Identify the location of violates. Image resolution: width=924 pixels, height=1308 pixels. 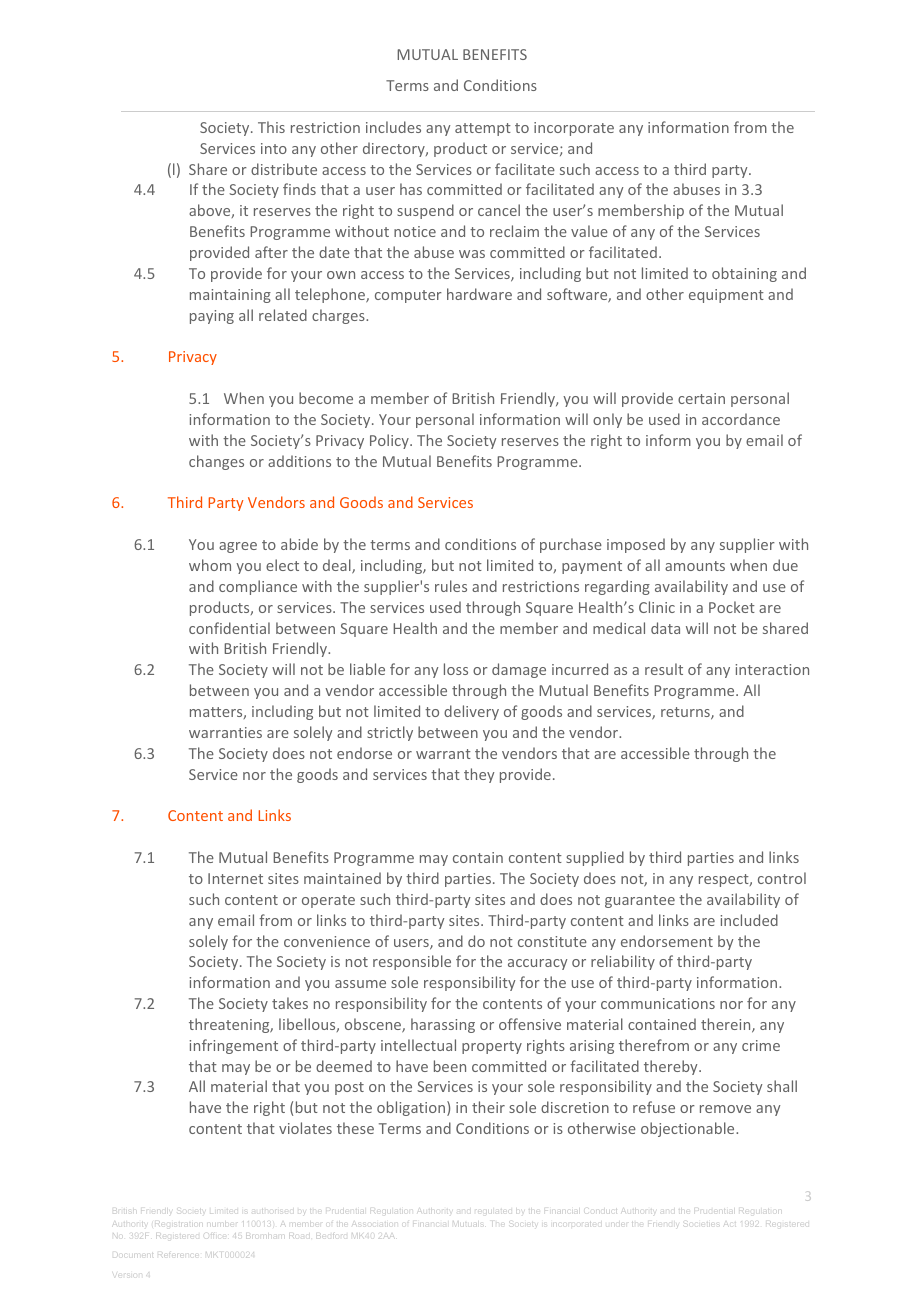
(305, 1128).
